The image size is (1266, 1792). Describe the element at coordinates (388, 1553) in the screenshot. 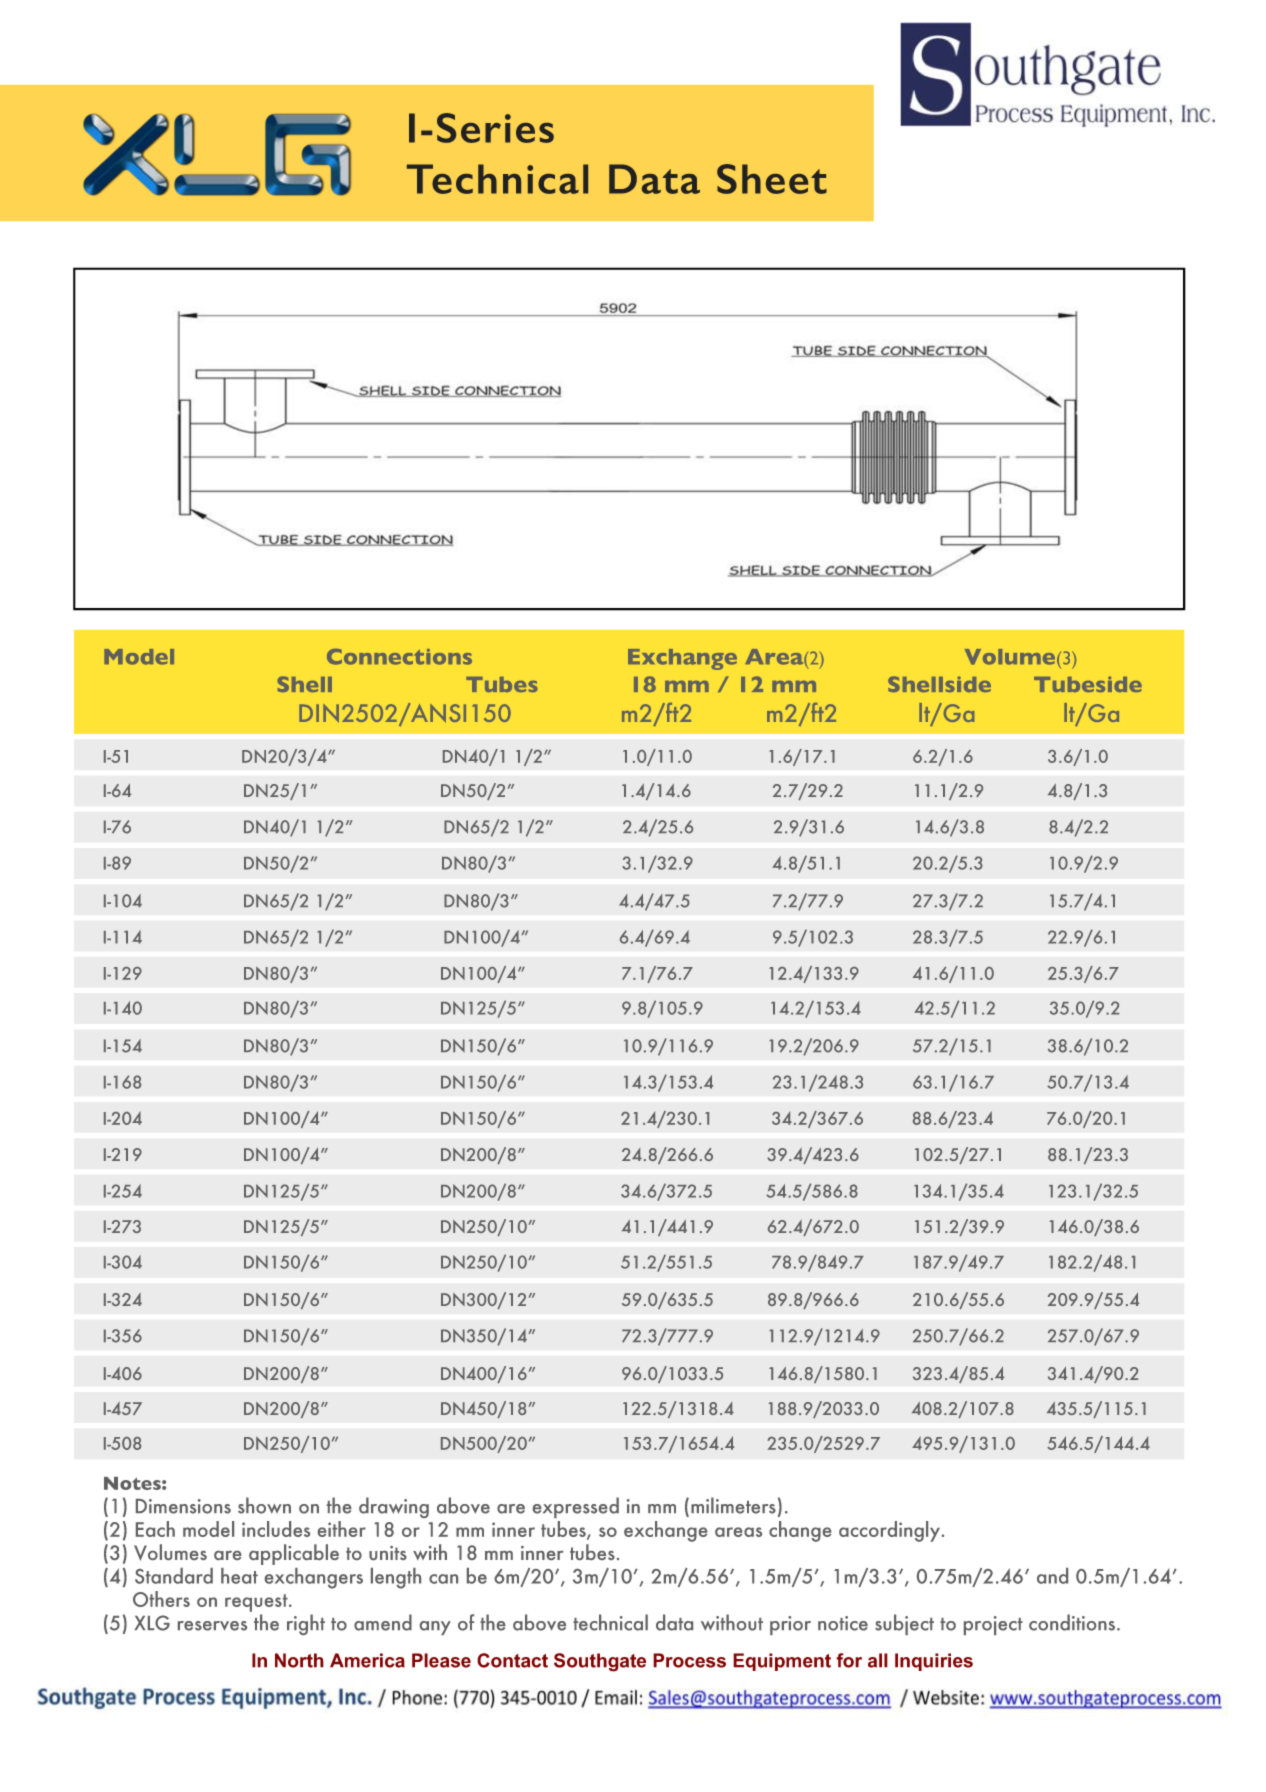

I see `units` at that location.
